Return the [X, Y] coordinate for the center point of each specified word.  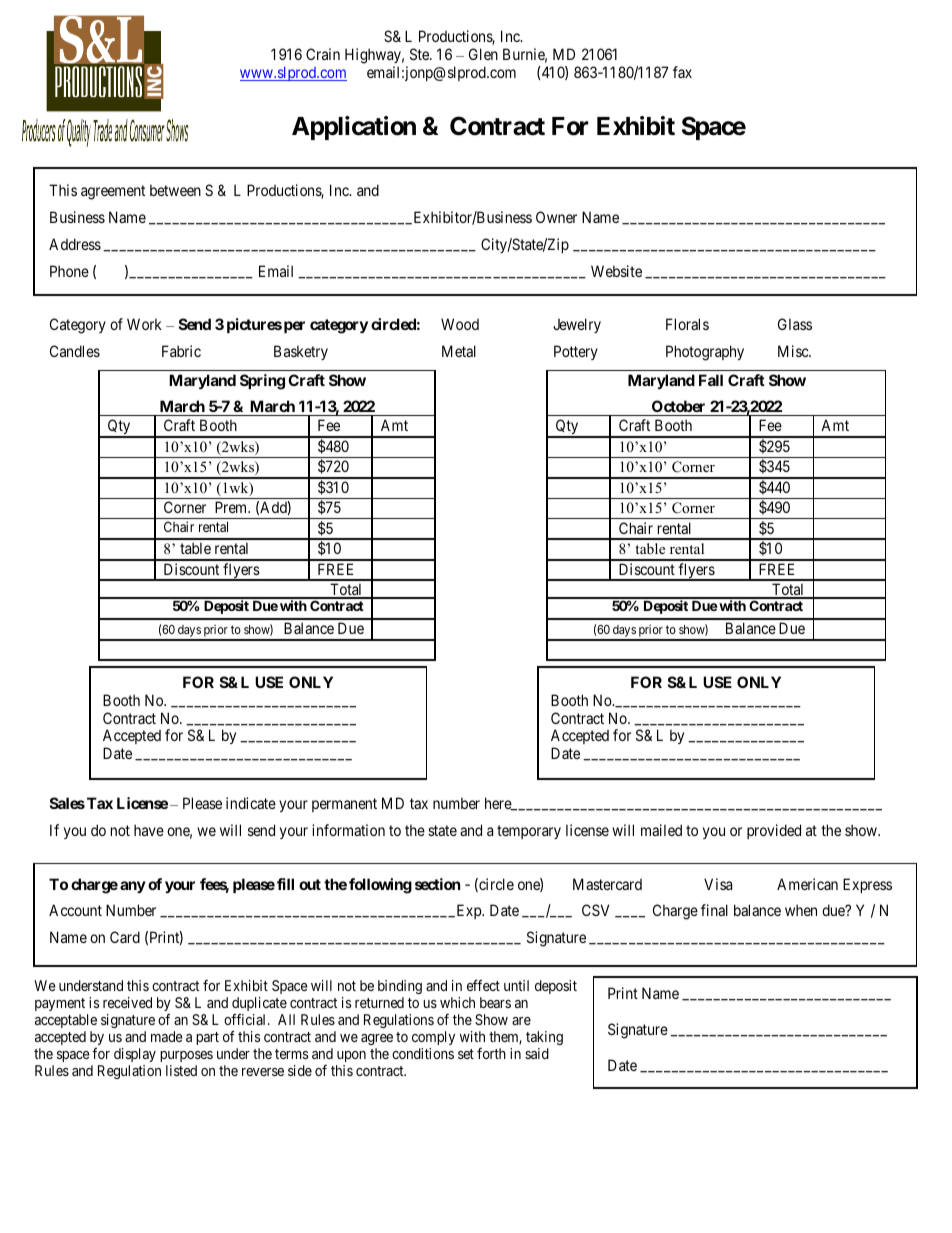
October [678, 408]
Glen [483, 54]
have [149, 830]
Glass [795, 324]
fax [682, 72]
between [175, 190]
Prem [232, 507]
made [167, 1036]
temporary [529, 832]
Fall [711, 380]
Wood [460, 324]
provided [774, 831]
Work [144, 324]
